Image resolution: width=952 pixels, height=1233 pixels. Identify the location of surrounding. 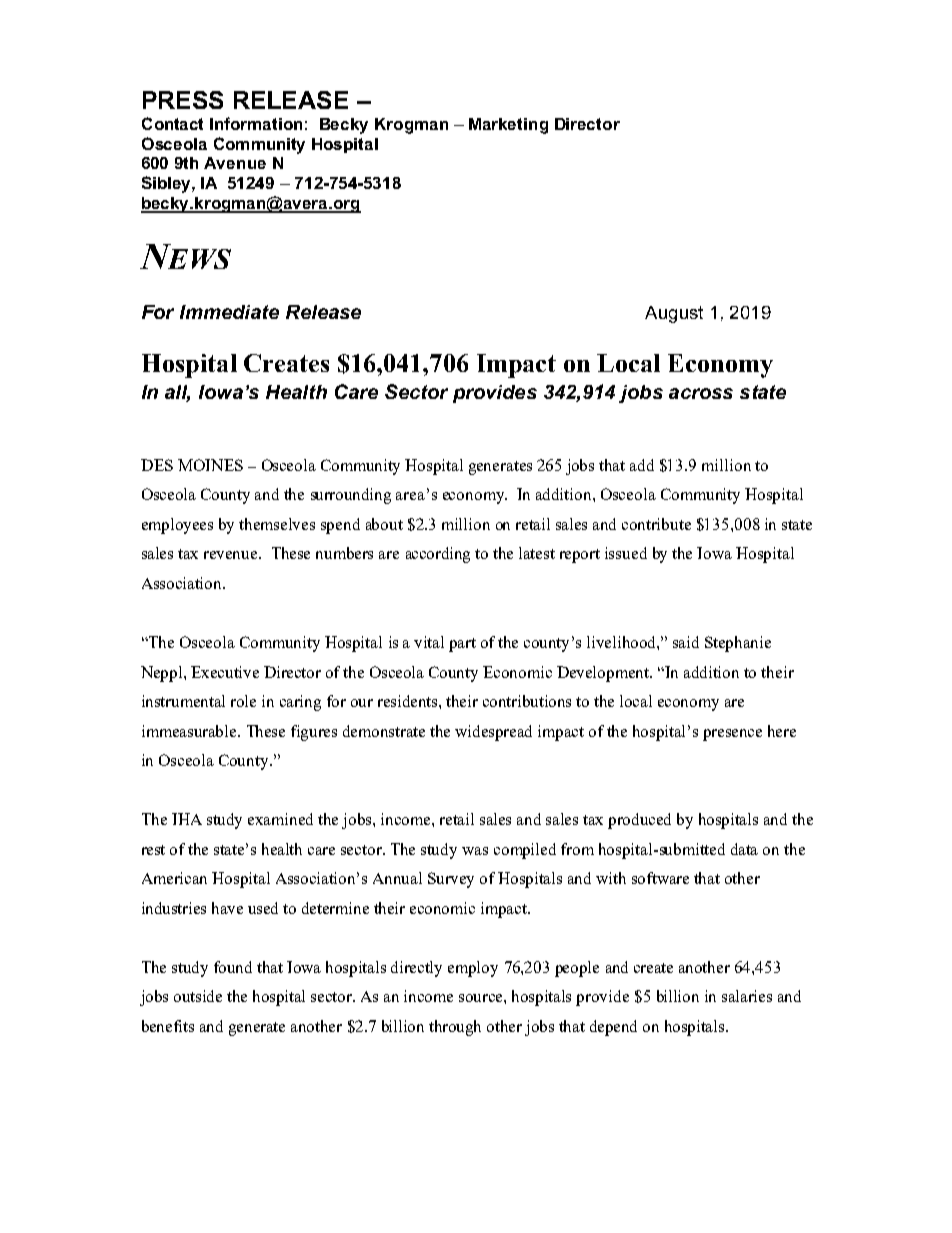
(351, 496).
